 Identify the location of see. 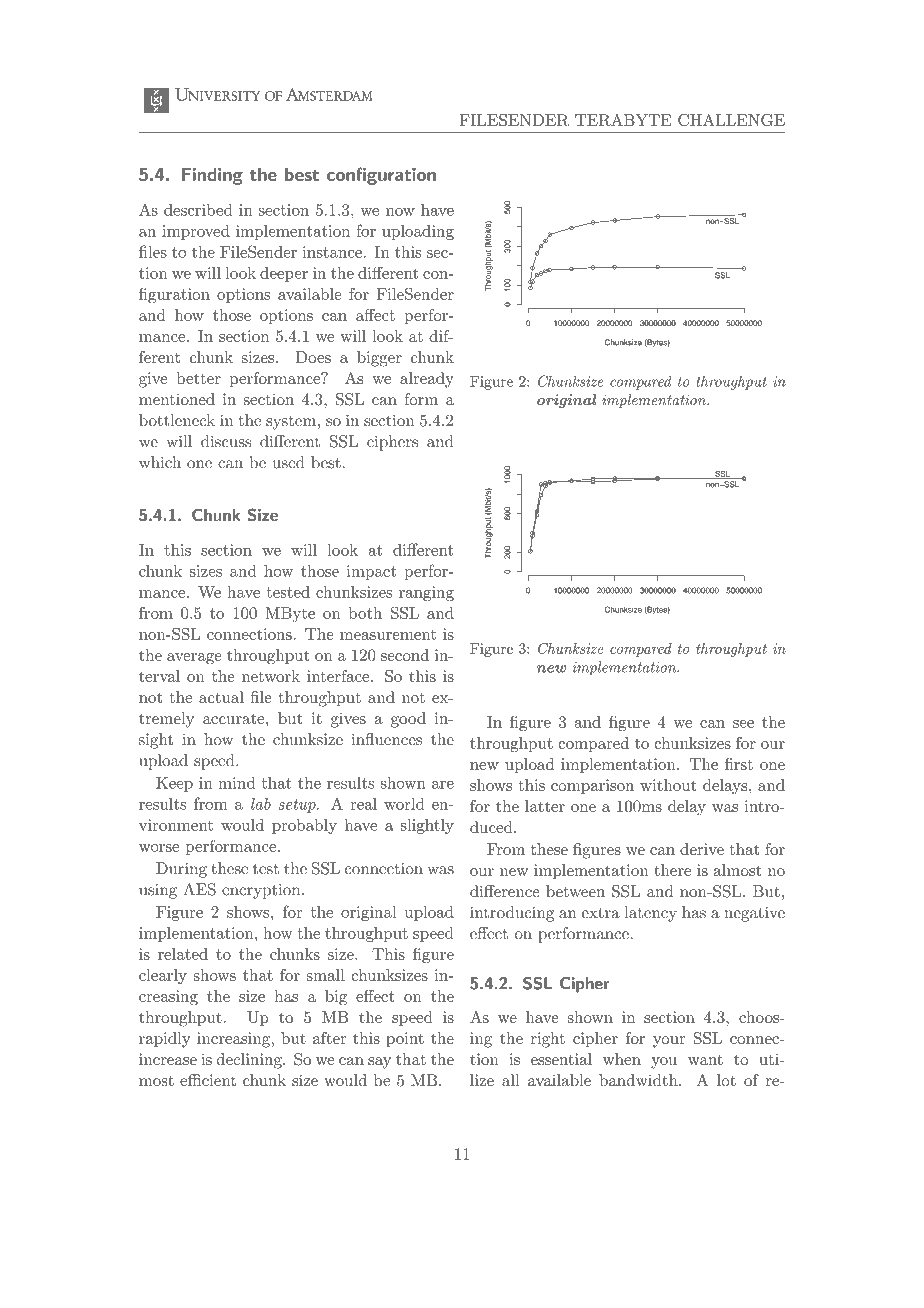
(743, 724).
